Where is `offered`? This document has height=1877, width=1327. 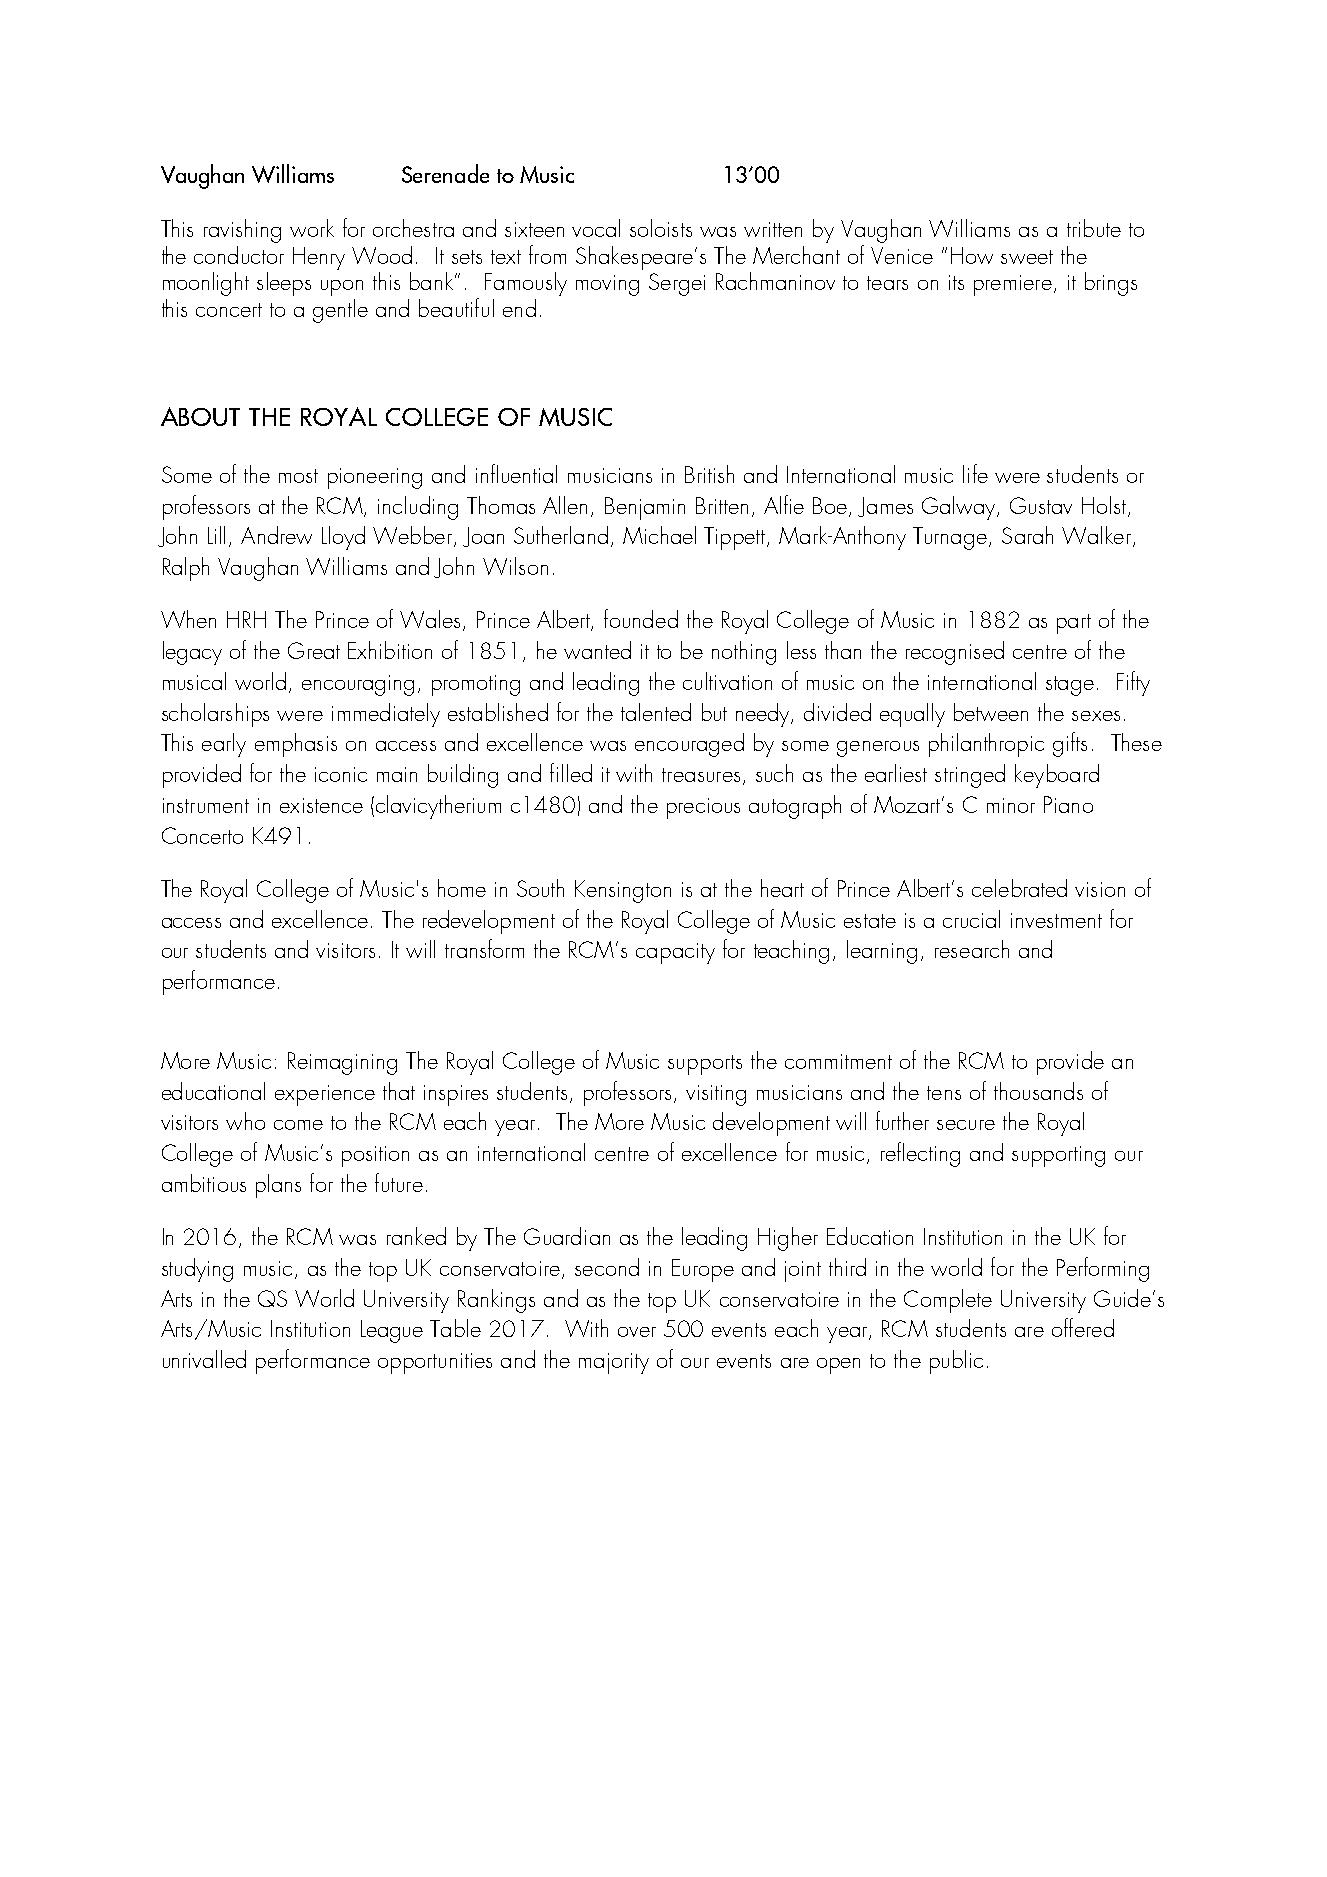 offered is located at coordinates (1083, 1327).
